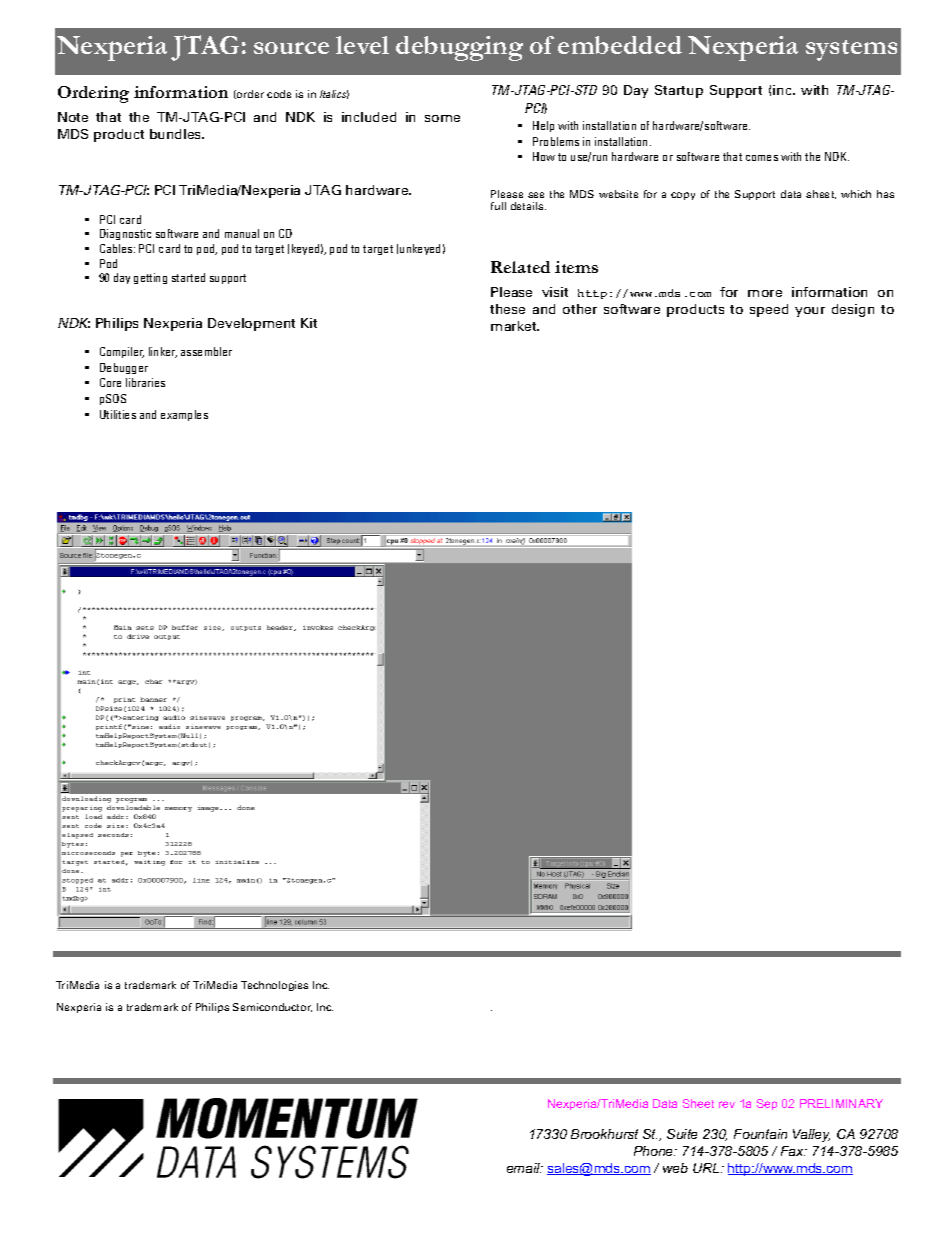  What do you see at coordinates (811, 1135) in the document?
I see `Valley` at bounding box center [811, 1135].
